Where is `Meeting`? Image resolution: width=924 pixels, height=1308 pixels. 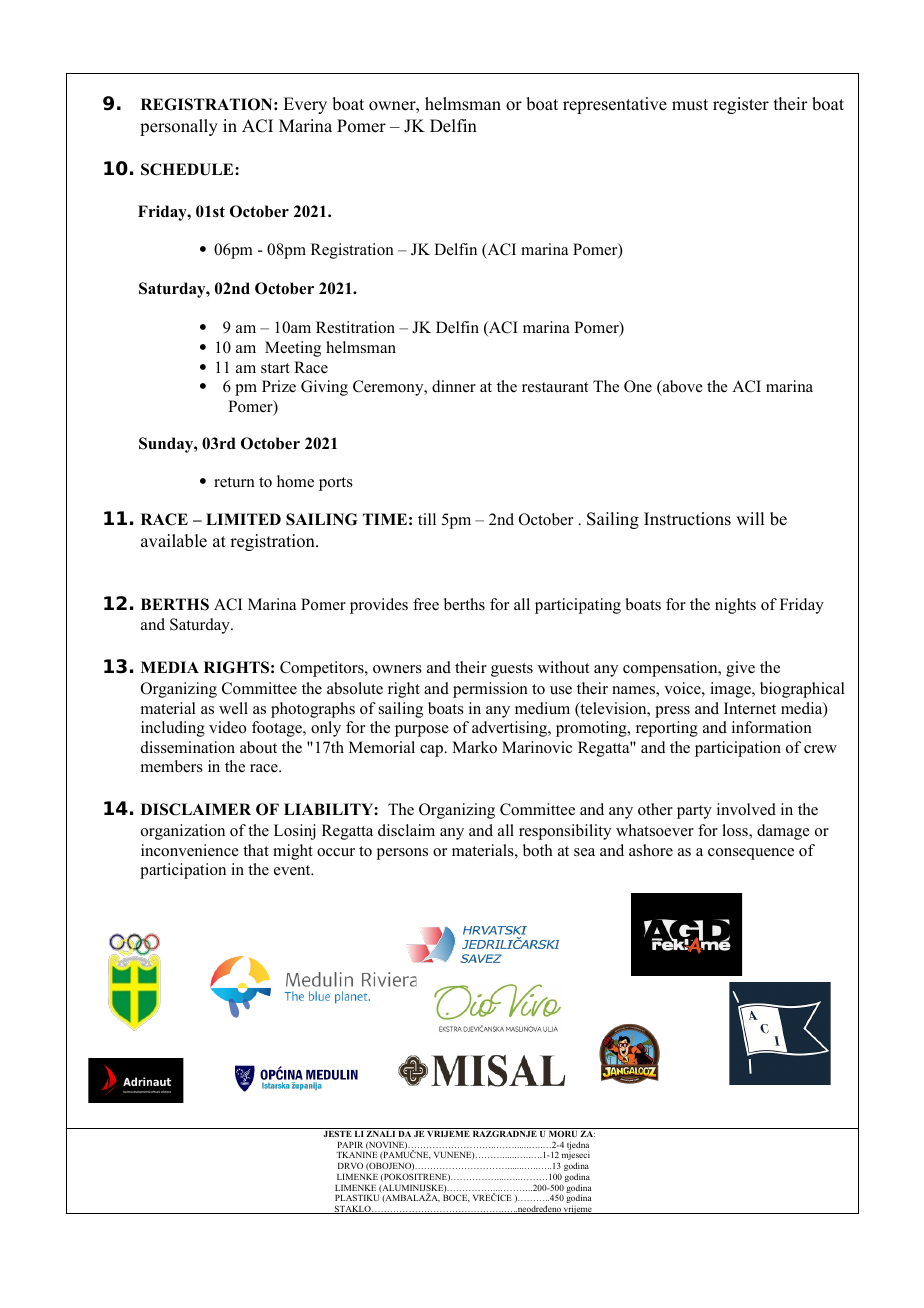
Meeting is located at coordinates (293, 349).
